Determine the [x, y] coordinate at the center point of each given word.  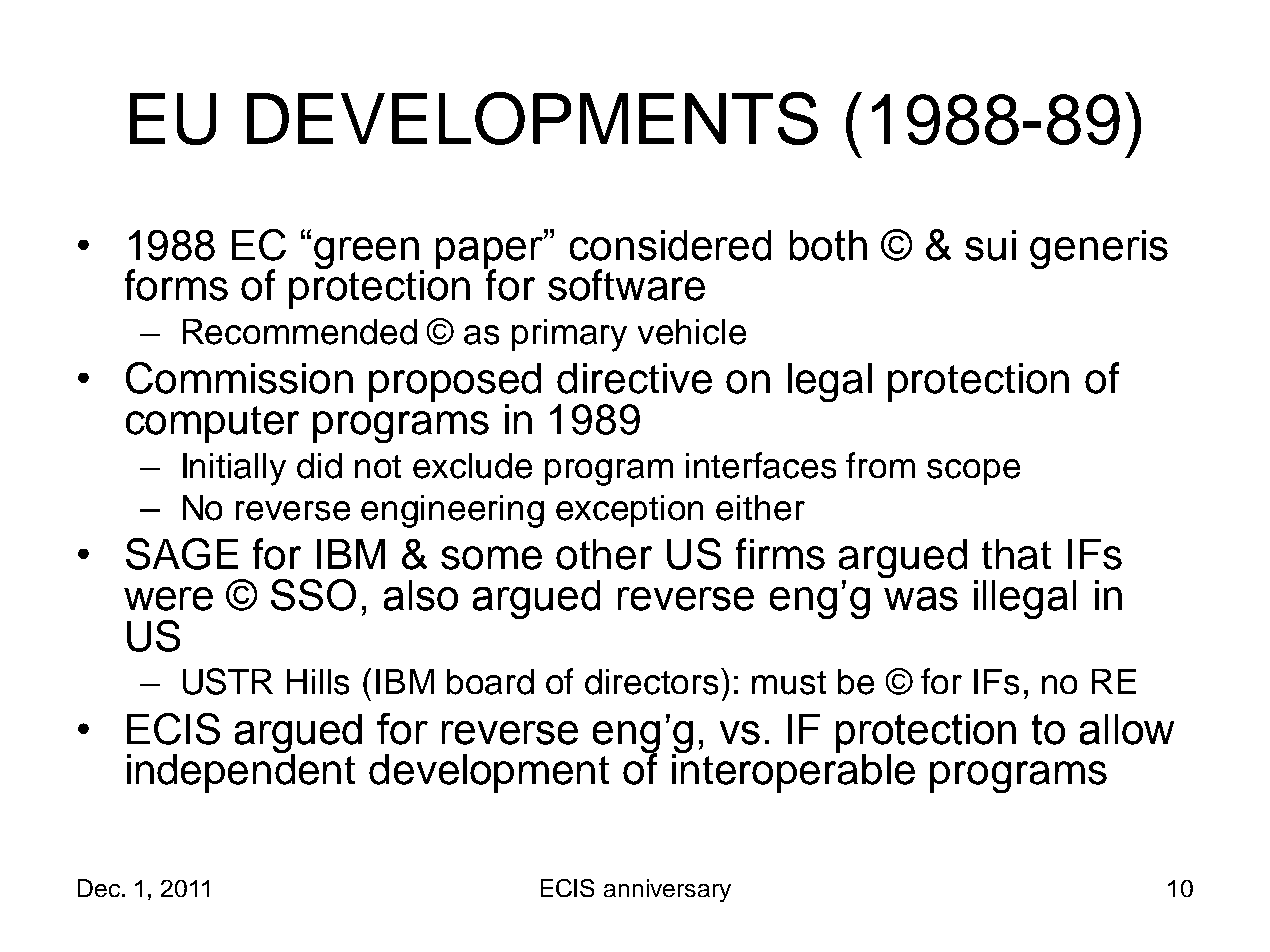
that [1016, 554]
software [626, 285]
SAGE [182, 554]
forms [176, 285]
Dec [99, 888]
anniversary [667, 890]
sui [990, 245]
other [604, 554]
